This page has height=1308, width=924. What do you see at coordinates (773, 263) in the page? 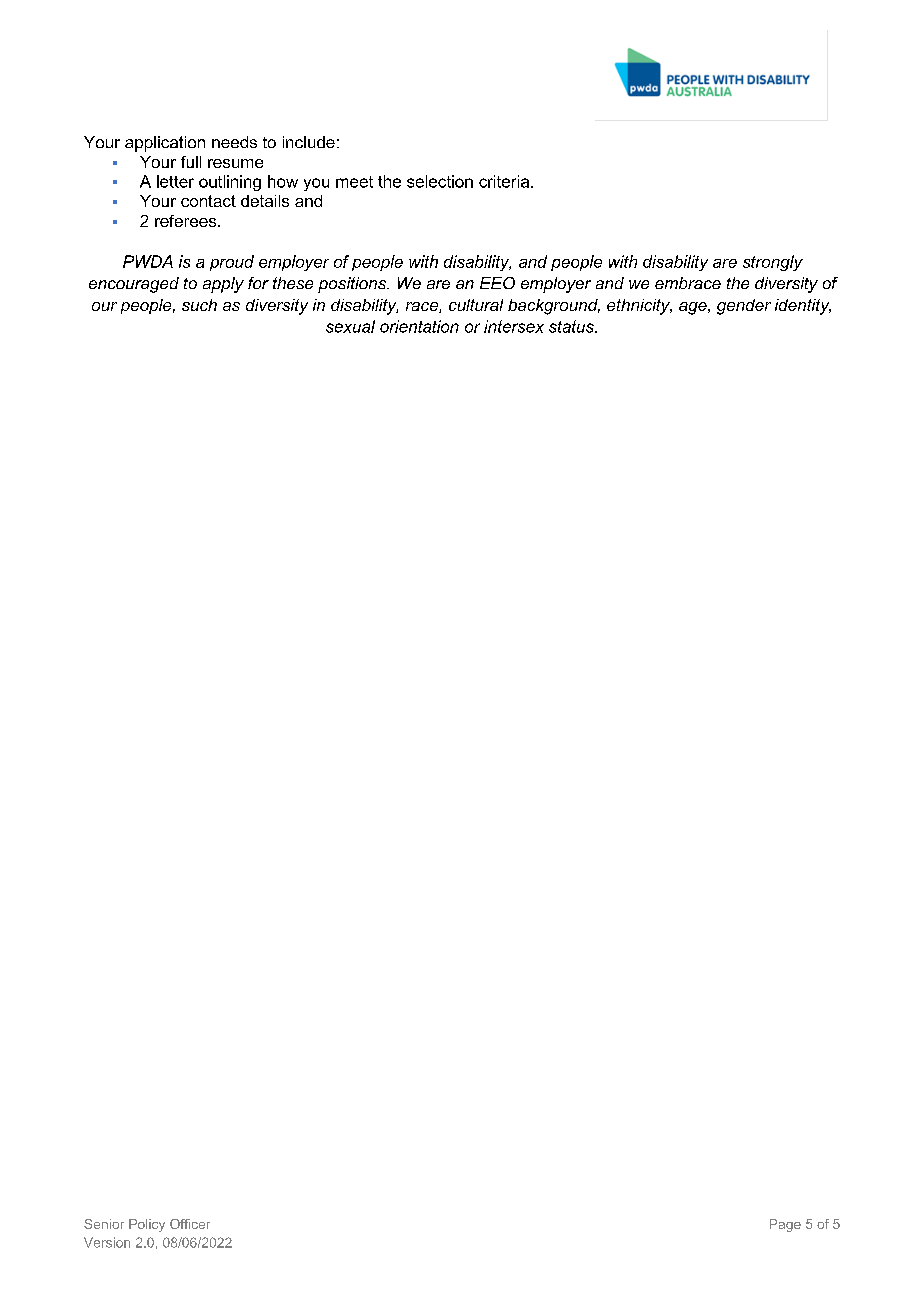
I see `strongly` at bounding box center [773, 263].
